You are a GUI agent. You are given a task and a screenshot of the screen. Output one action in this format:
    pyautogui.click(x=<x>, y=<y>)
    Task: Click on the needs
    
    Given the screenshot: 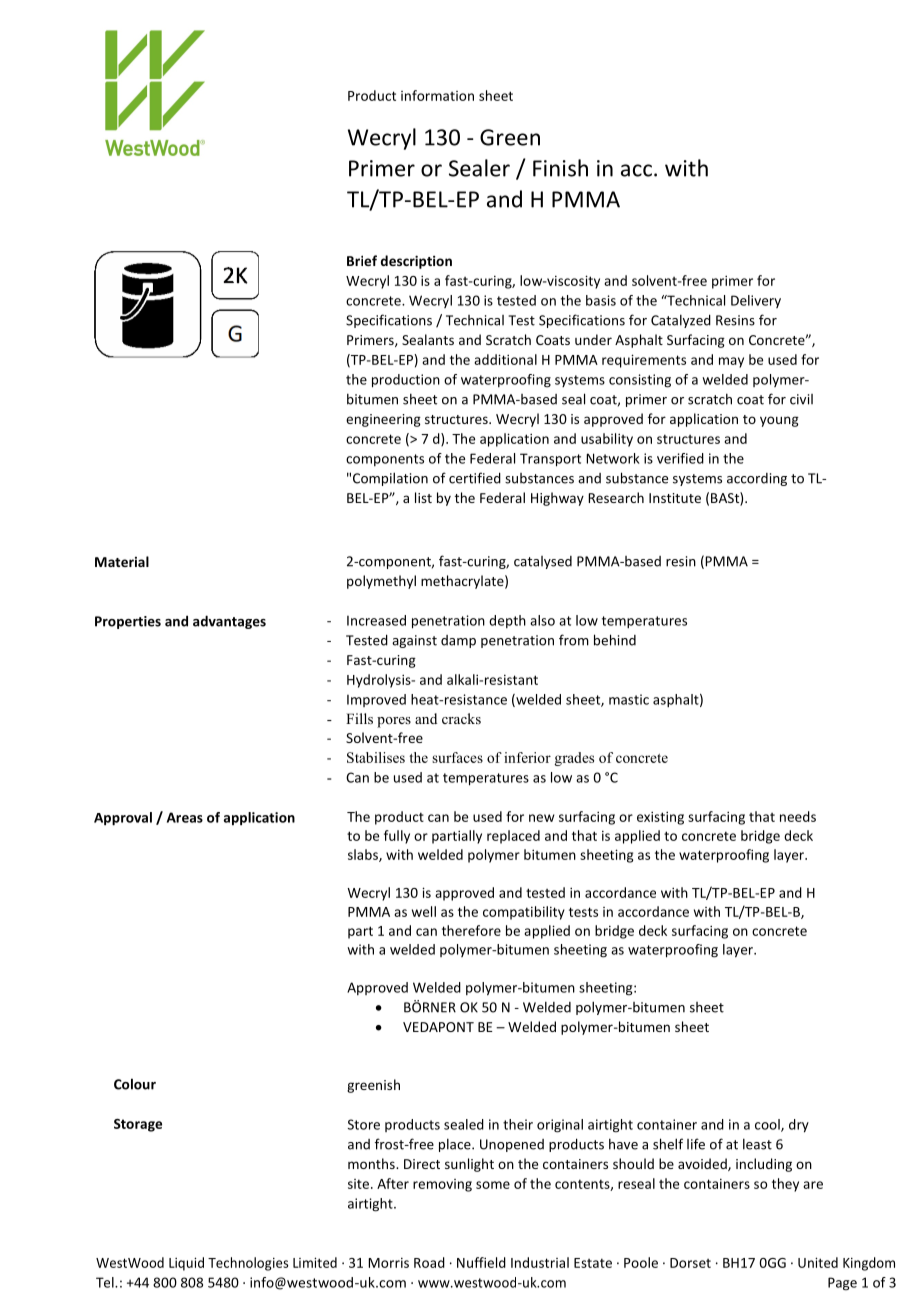 What is the action you would take?
    pyautogui.click(x=798, y=816)
